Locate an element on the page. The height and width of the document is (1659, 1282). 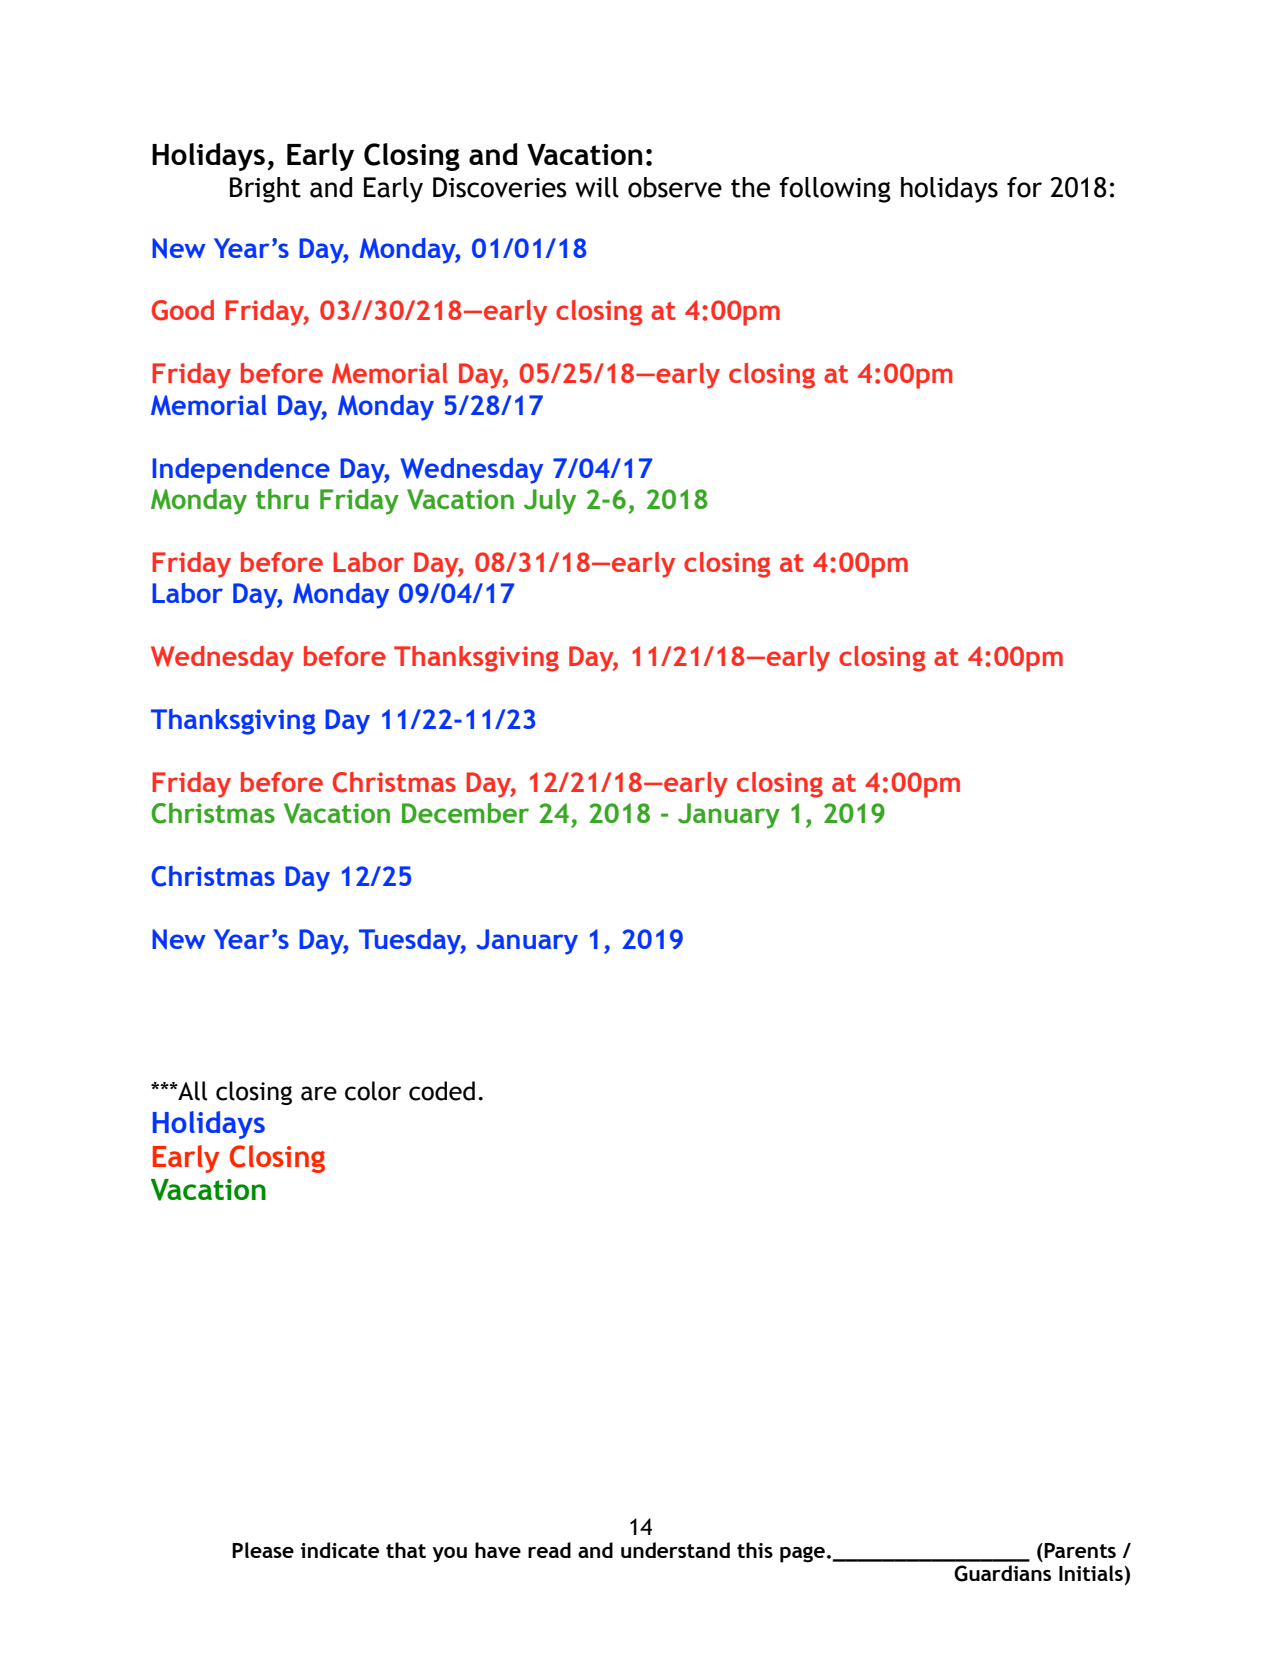
Bright is located at coordinates (265, 190).
